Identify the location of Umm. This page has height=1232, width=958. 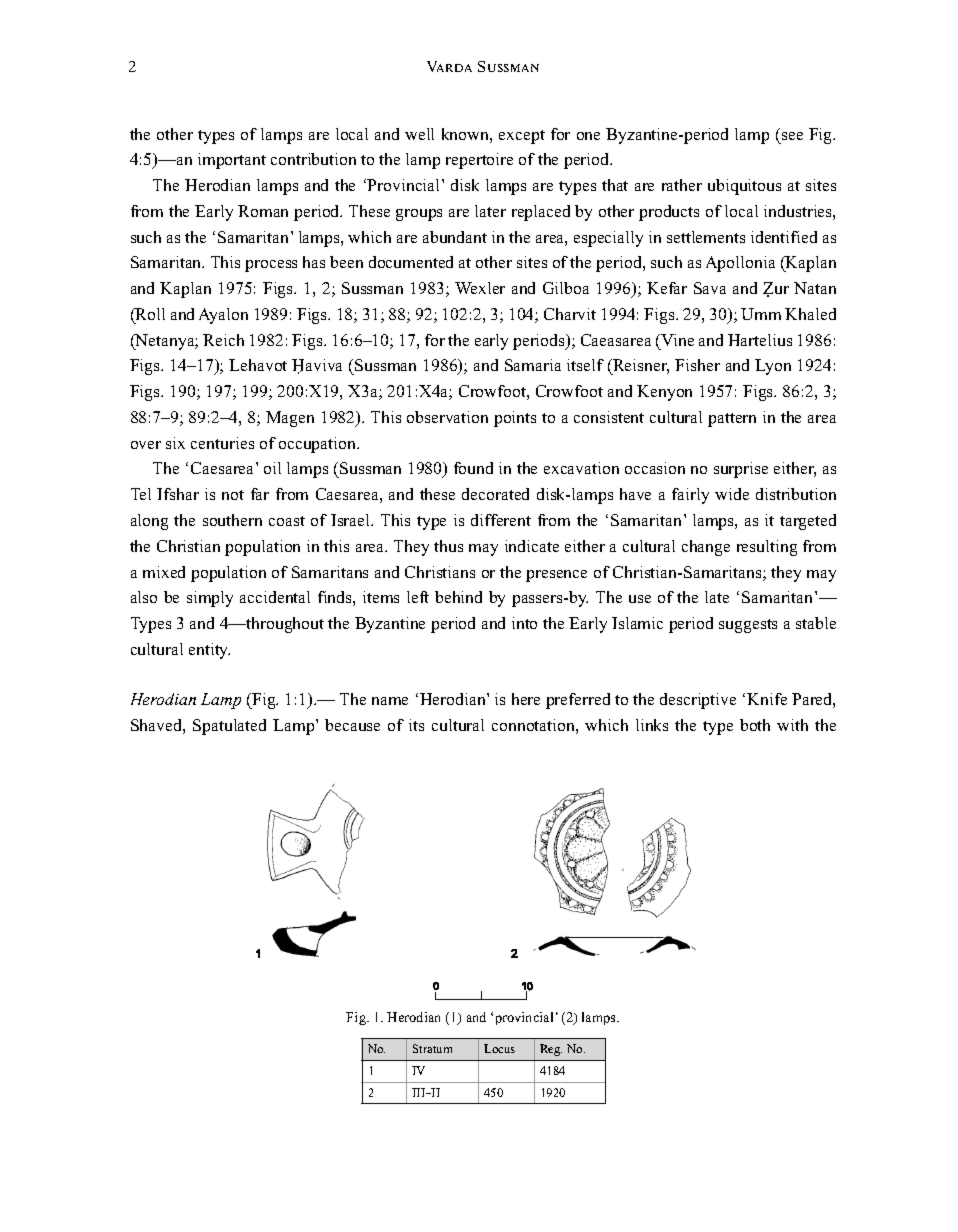
(761, 314).
